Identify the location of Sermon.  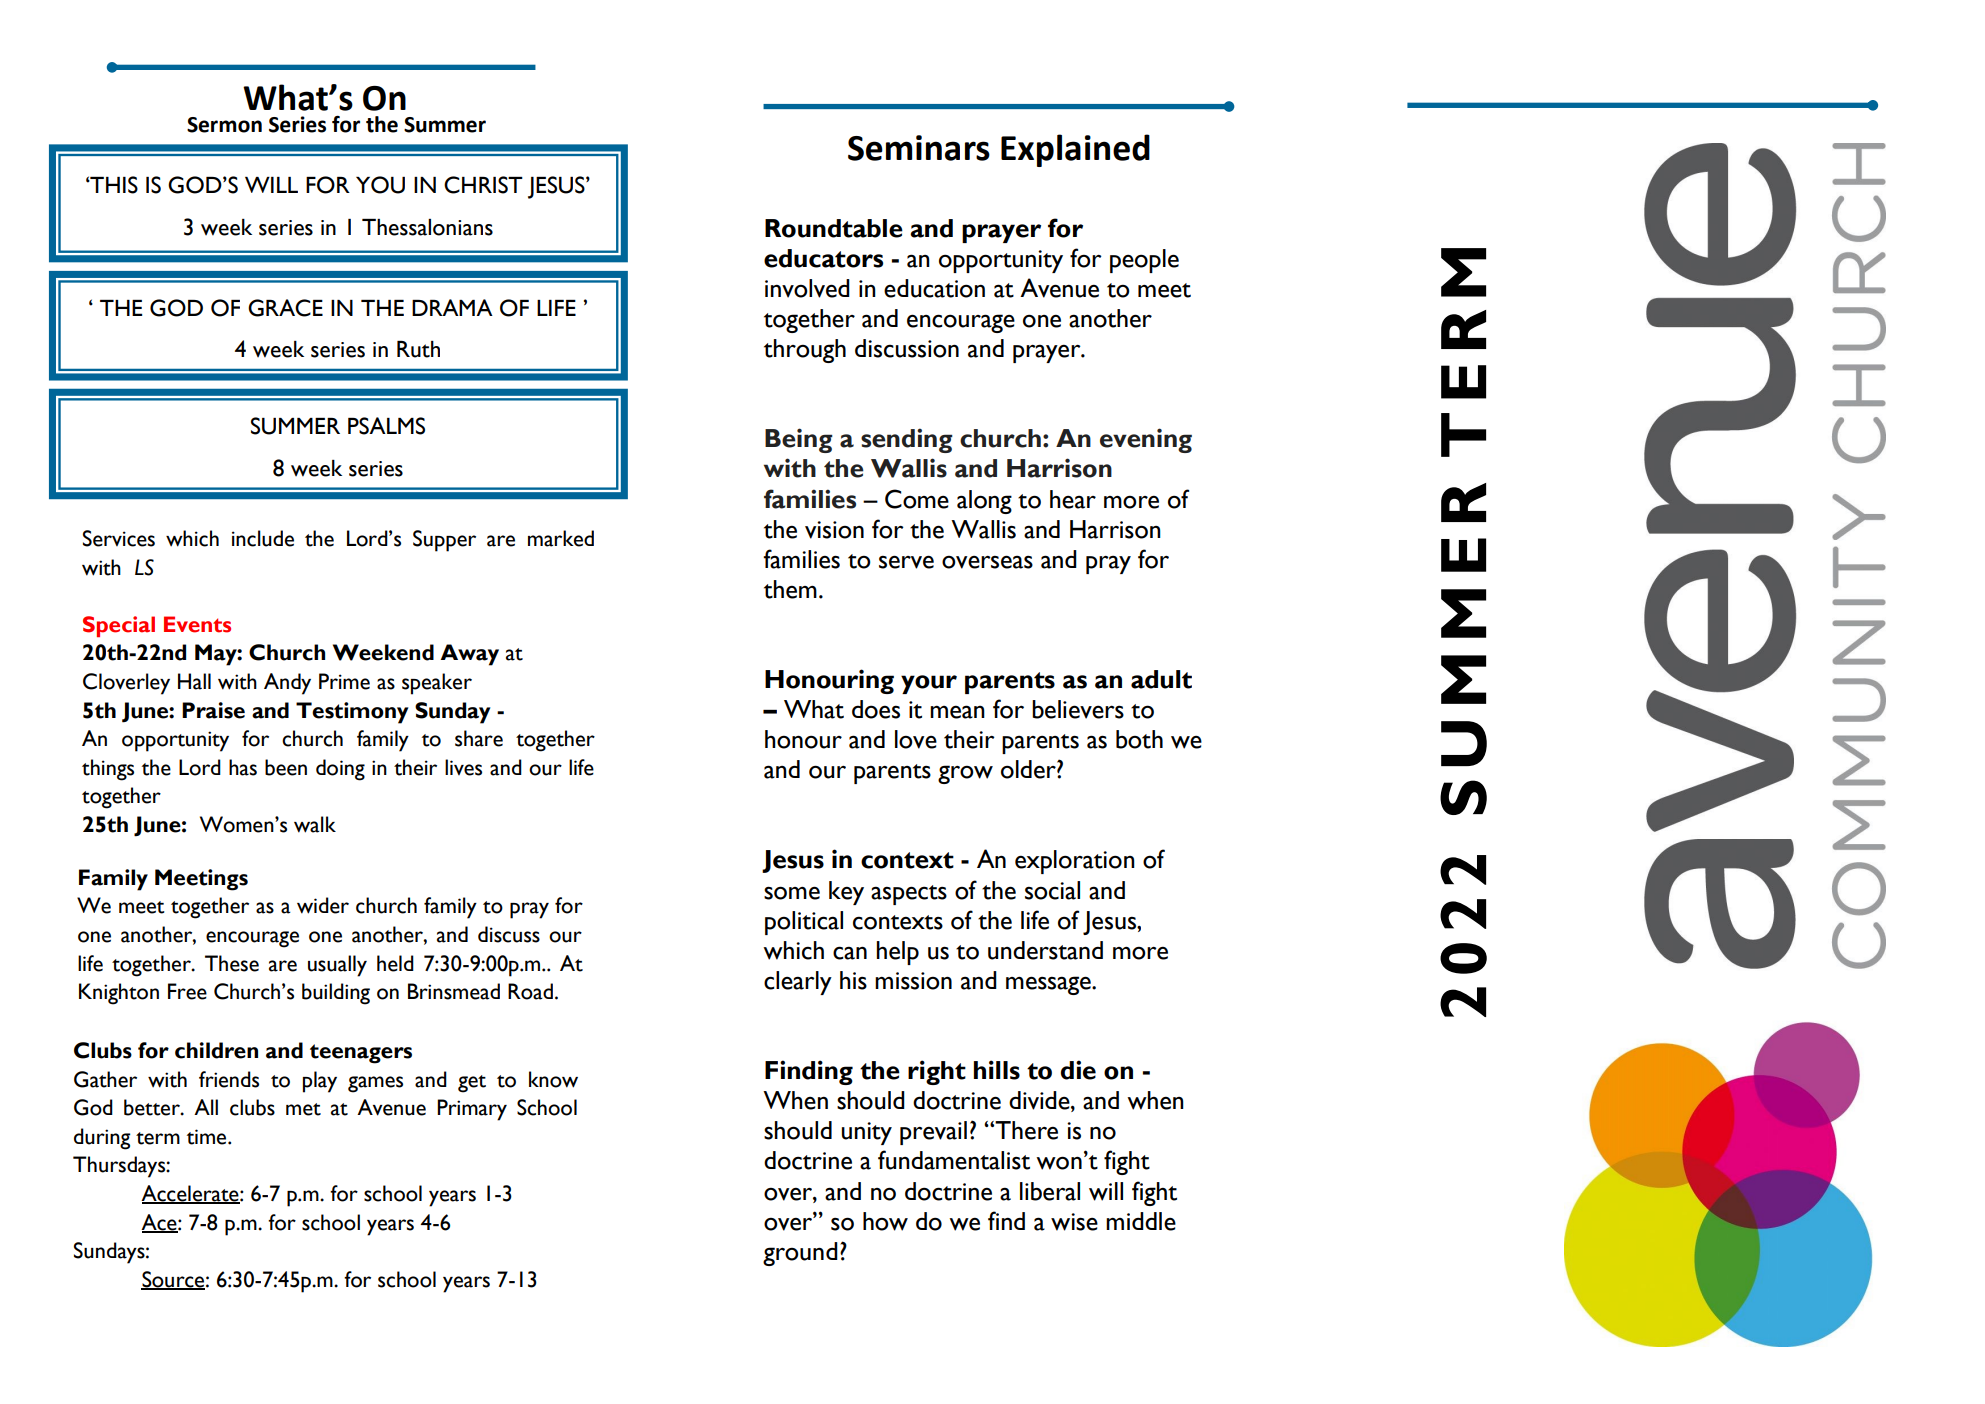
(224, 125).
